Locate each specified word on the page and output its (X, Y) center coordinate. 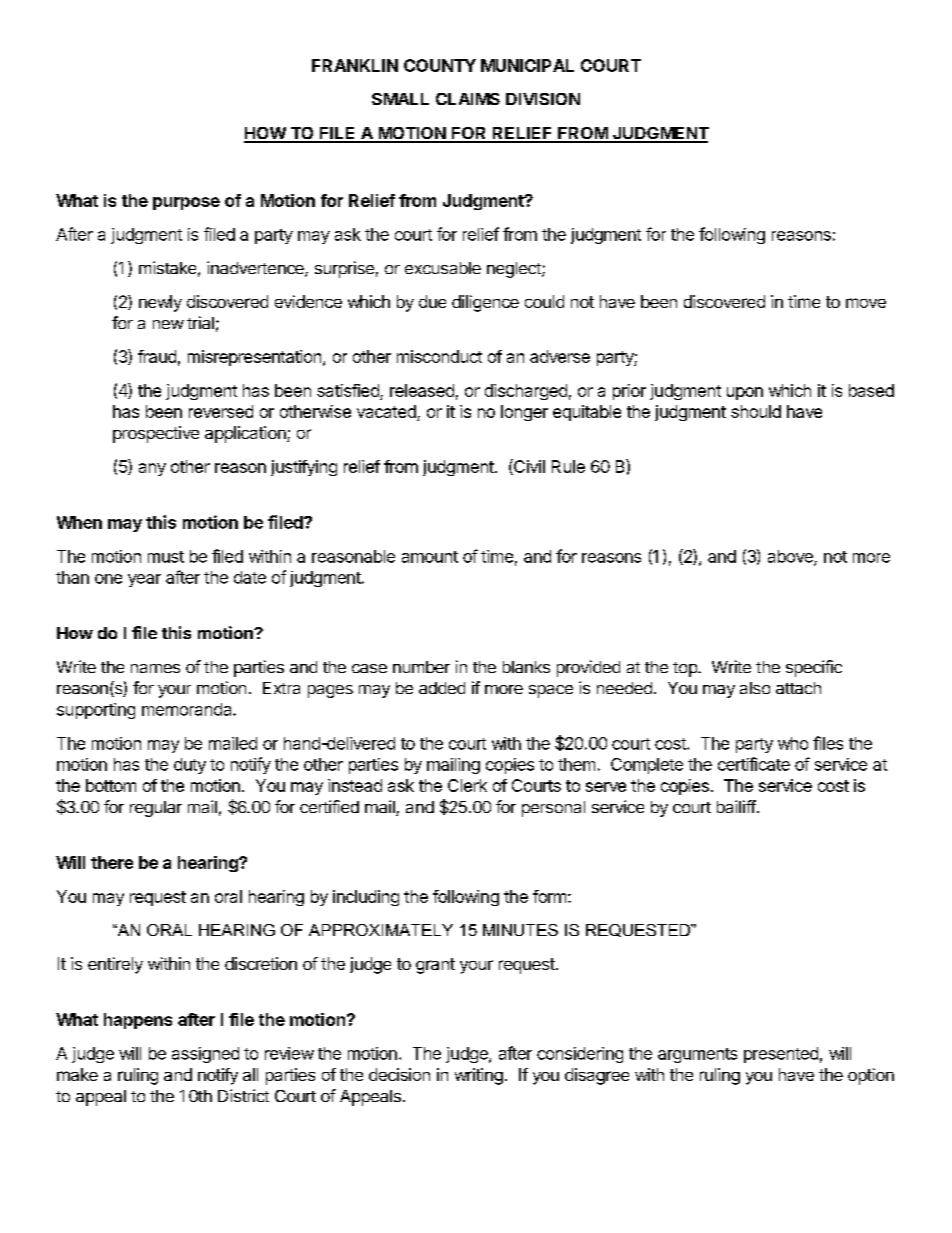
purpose (186, 203)
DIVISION (543, 99)
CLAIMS (468, 99)
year (144, 580)
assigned (205, 1055)
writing (479, 1076)
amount (430, 557)
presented (781, 1055)
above (791, 557)
